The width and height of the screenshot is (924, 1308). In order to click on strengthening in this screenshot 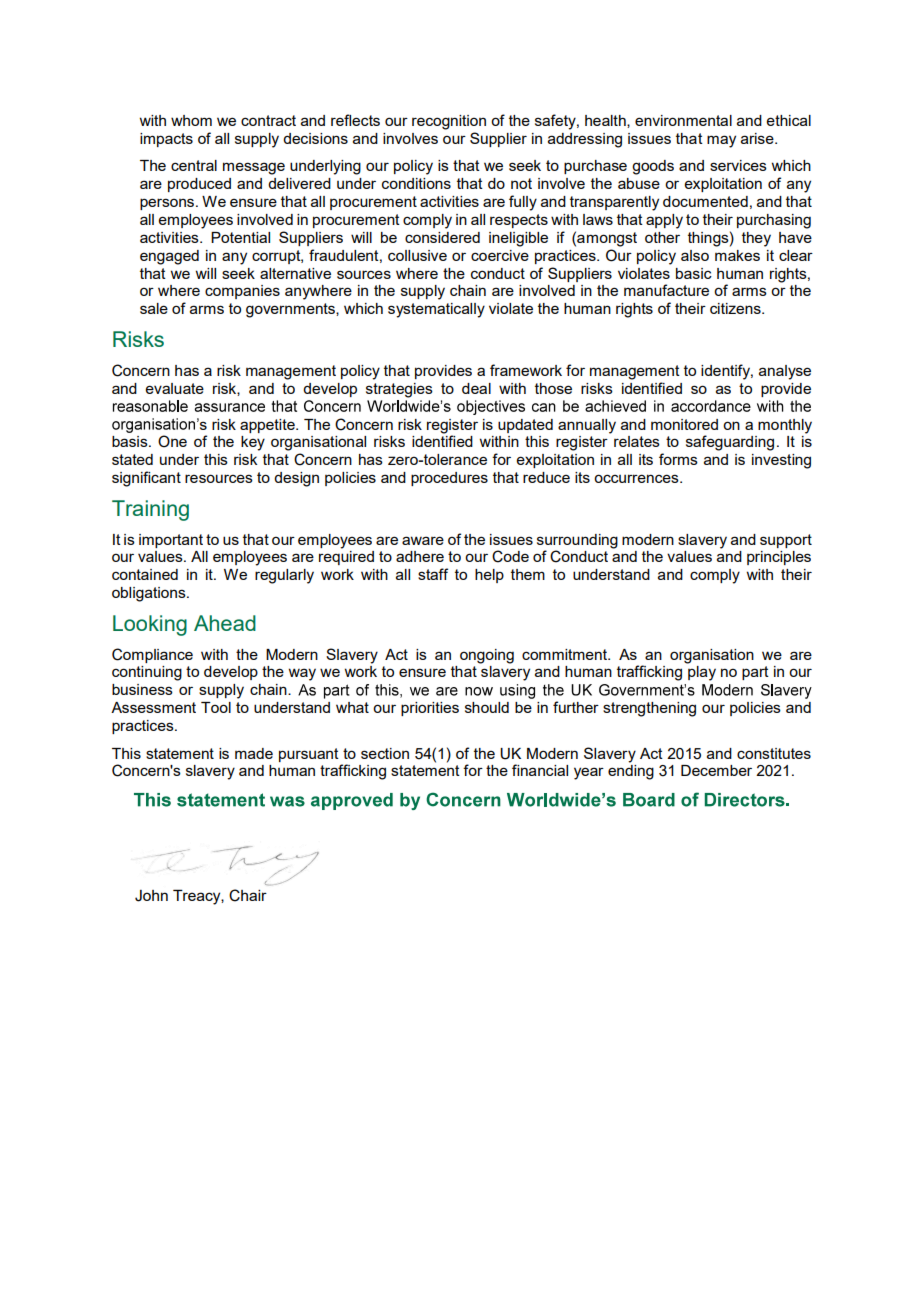, I will do `click(649, 709)`.
